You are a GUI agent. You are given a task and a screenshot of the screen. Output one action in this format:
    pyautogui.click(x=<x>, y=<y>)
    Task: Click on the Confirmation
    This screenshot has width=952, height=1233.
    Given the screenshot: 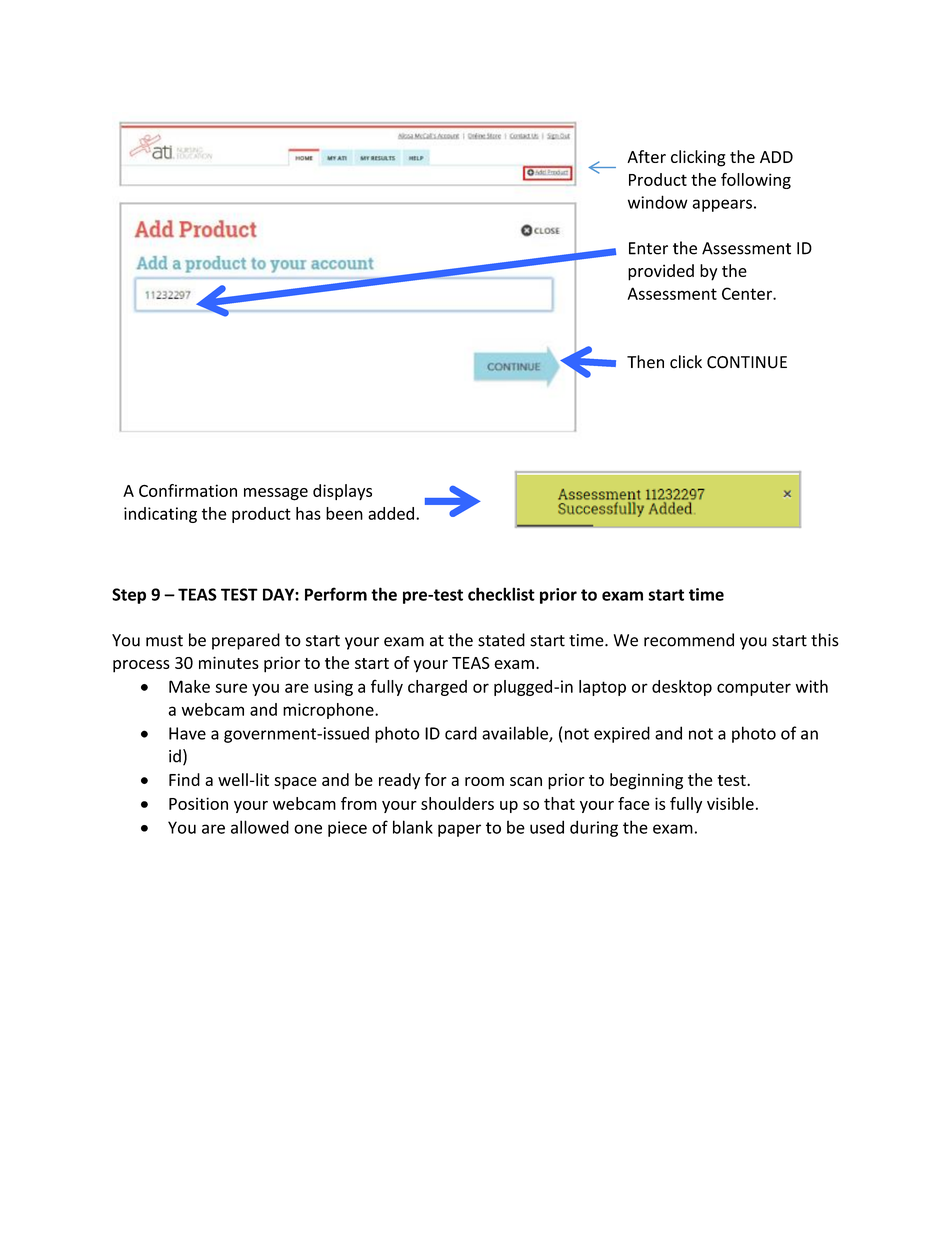 What is the action you would take?
    pyautogui.click(x=188, y=490)
